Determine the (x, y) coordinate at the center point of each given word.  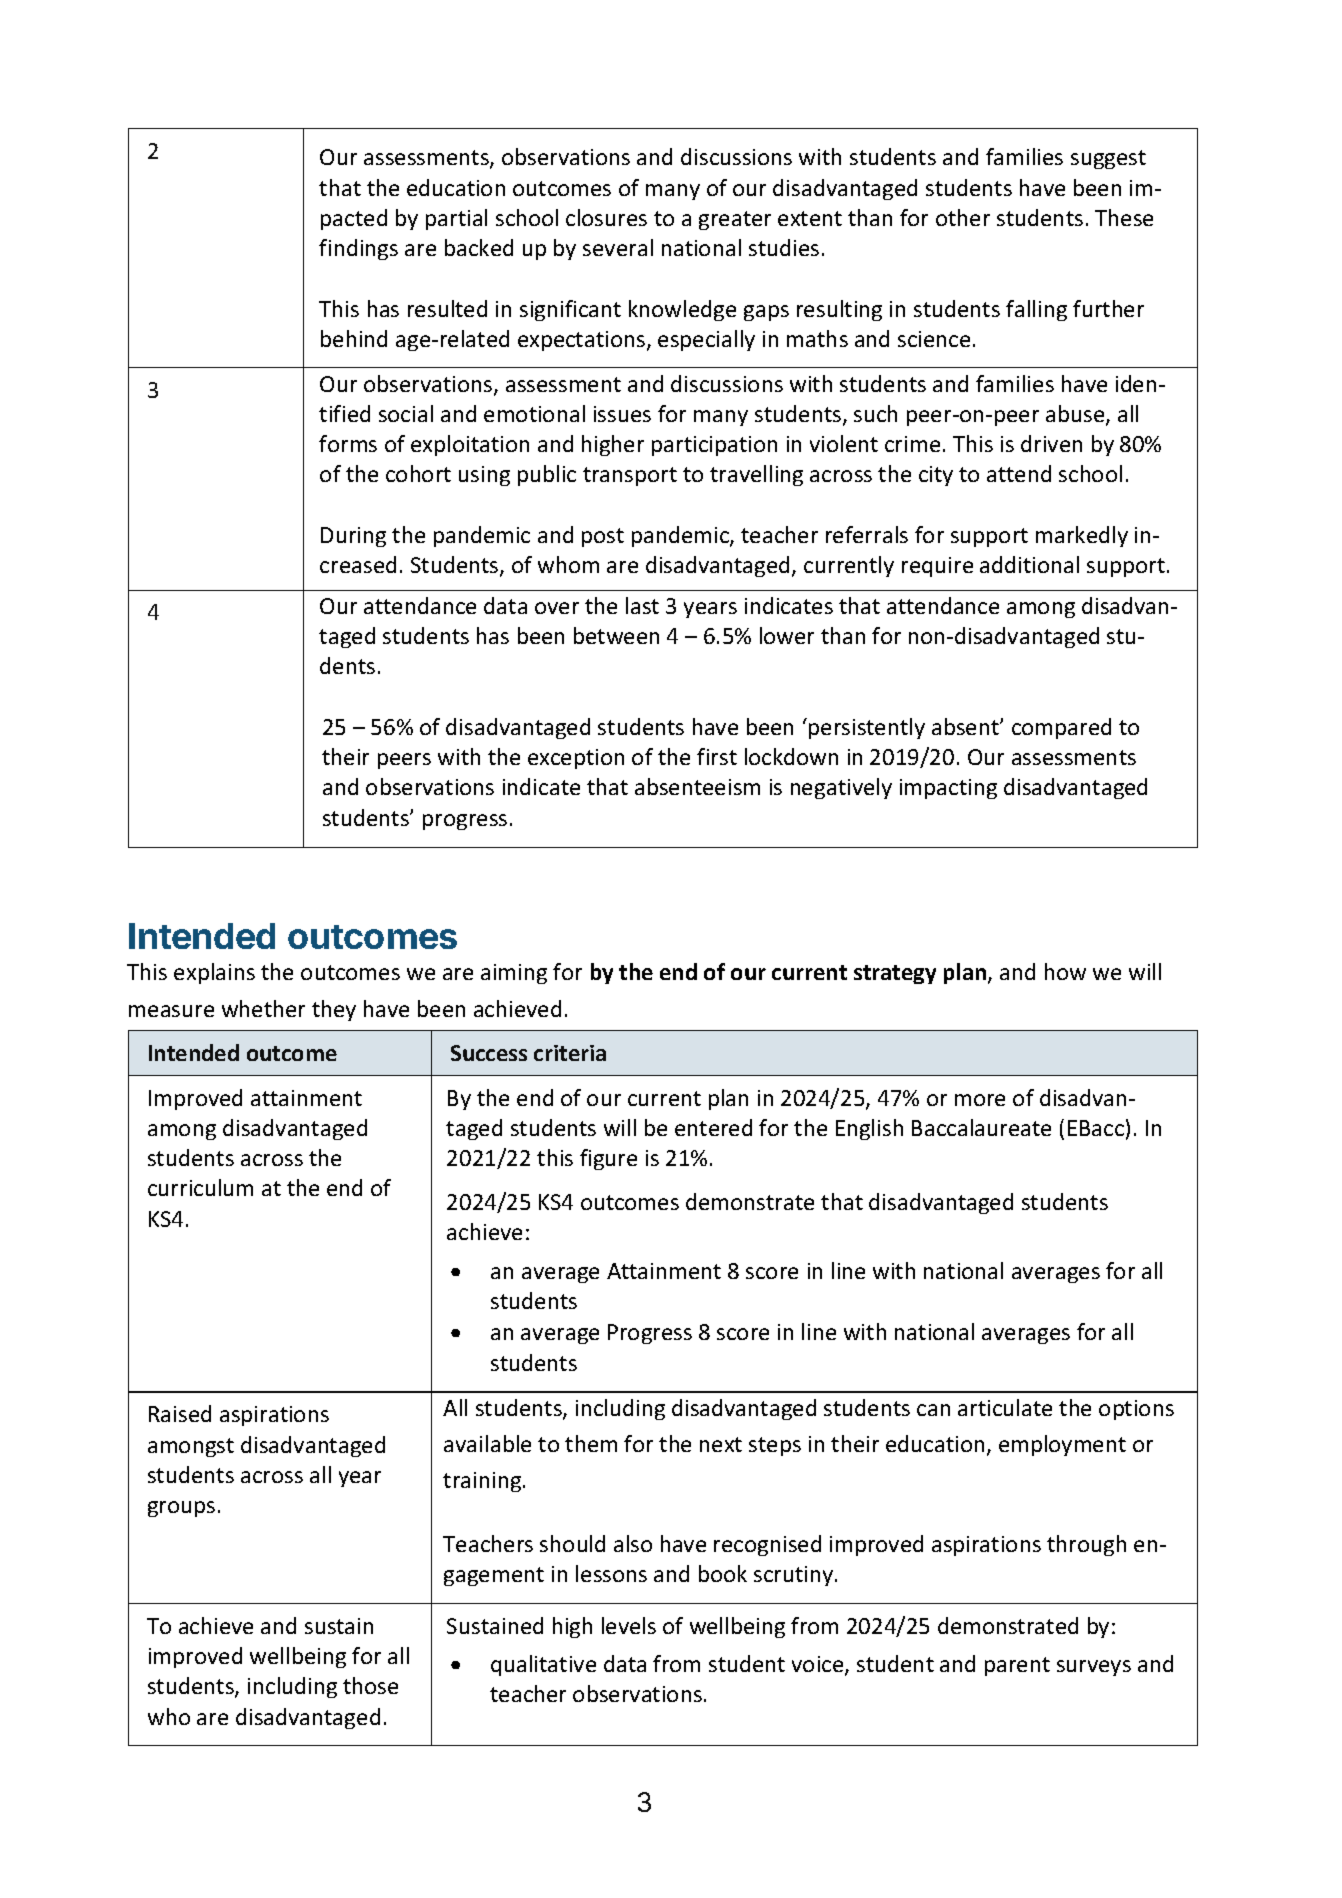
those (370, 1685)
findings (358, 249)
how (1065, 971)
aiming (514, 974)
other (963, 217)
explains (214, 973)
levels (629, 1625)
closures (606, 217)
